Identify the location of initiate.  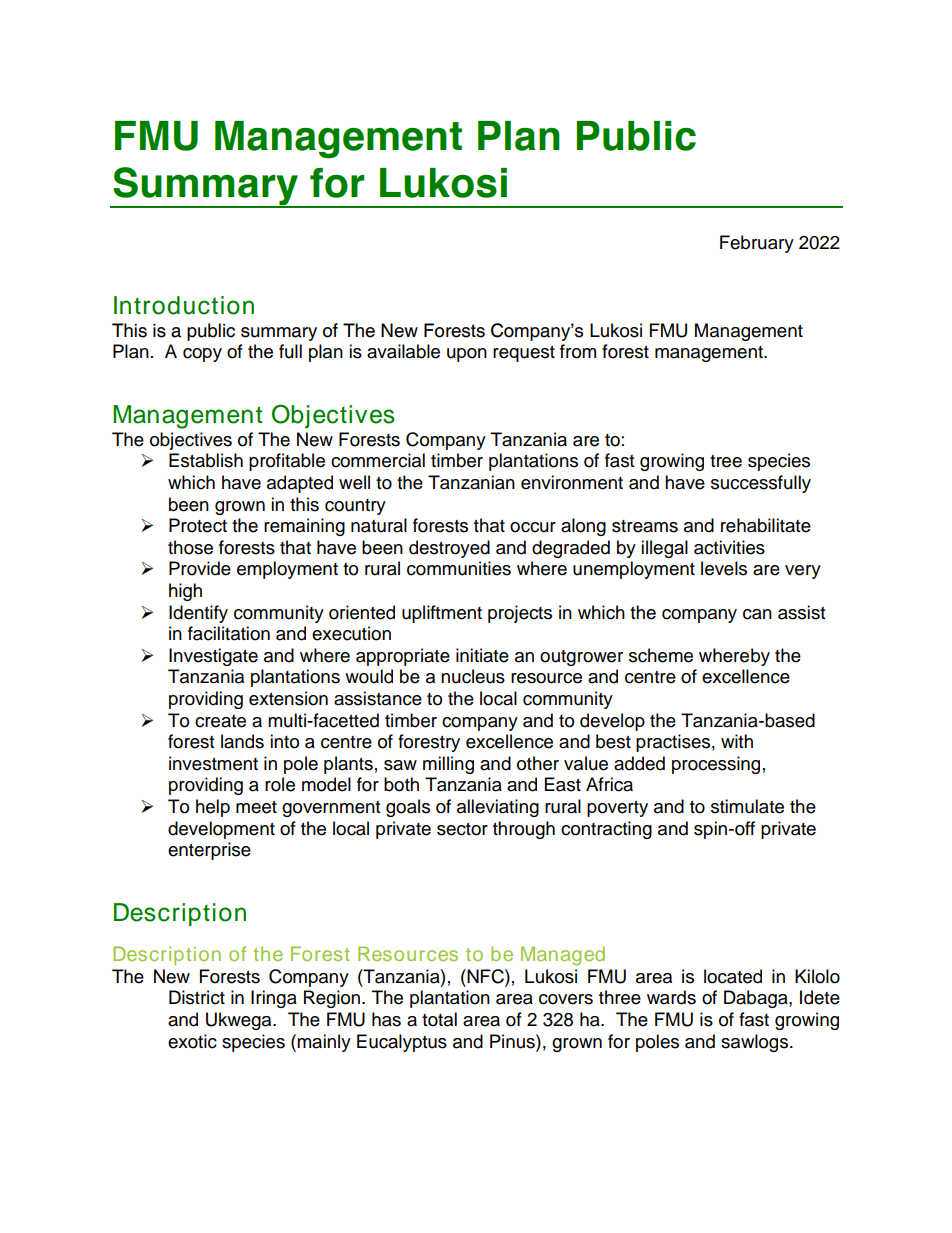
(482, 655).
